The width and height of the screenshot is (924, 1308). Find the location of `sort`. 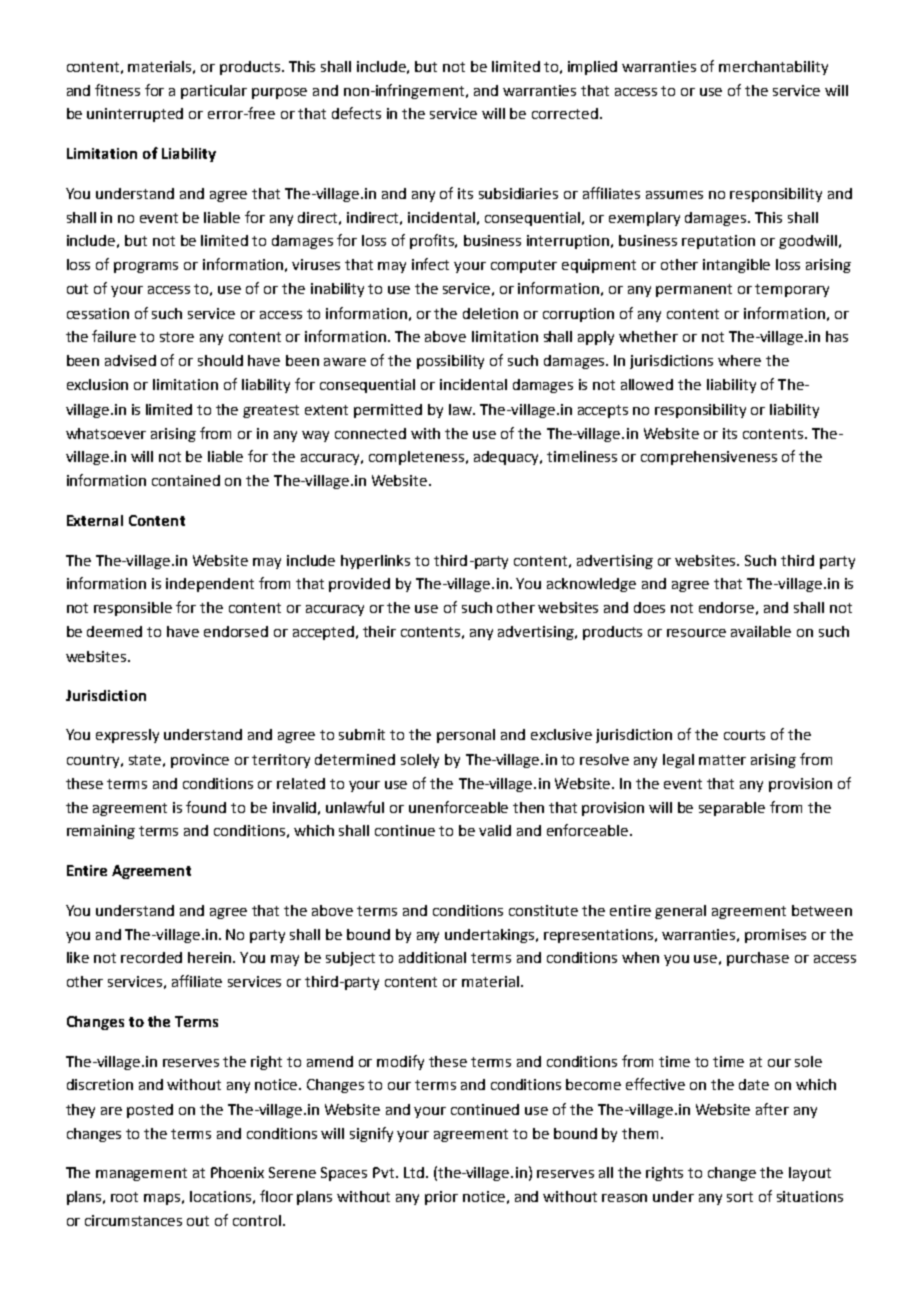

sort is located at coordinates (740, 1197).
